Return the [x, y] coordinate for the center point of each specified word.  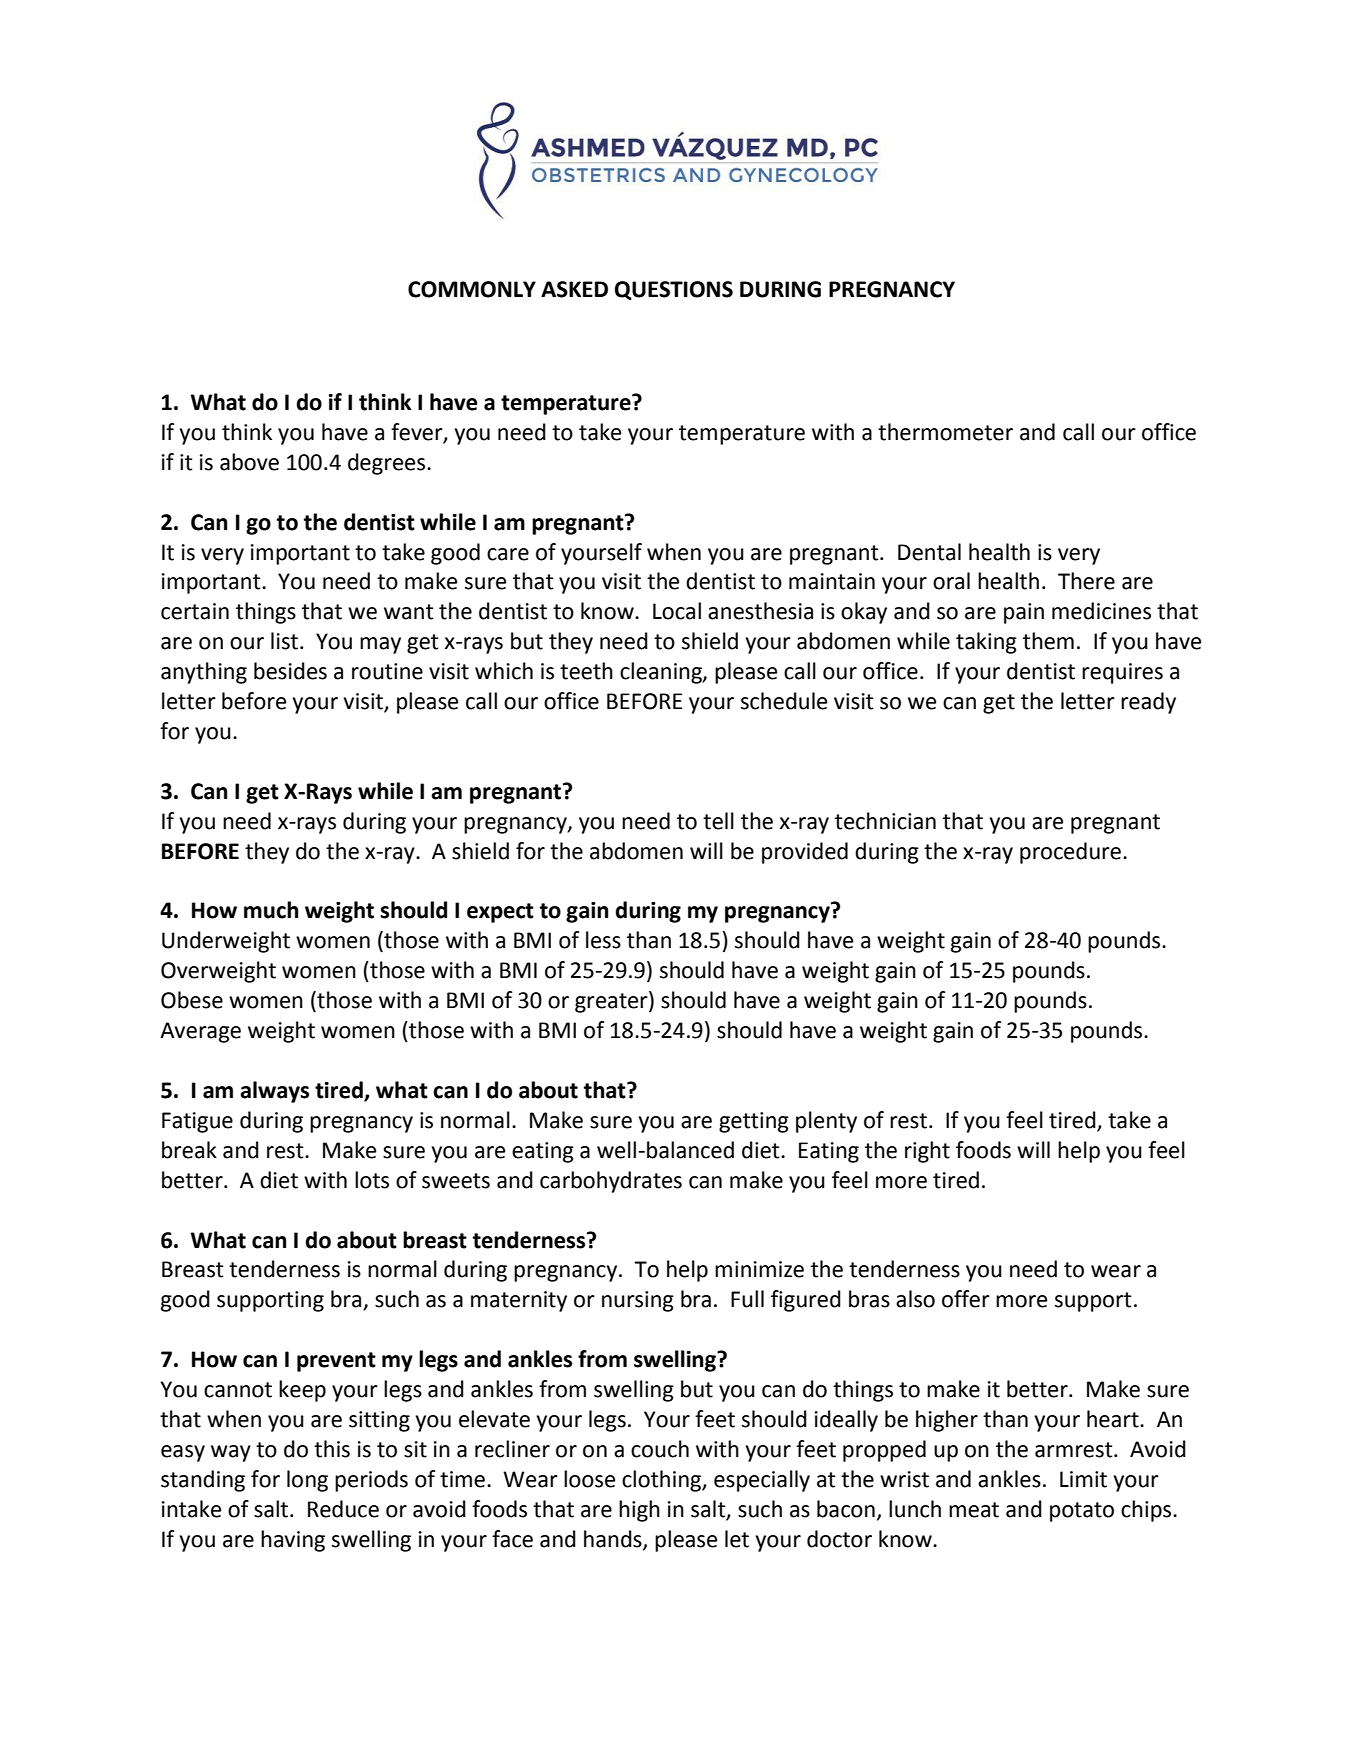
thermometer [945, 432]
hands [614, 1539]
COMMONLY [472, 289]
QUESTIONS [674, 290]
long [307, 1481]
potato [1082, 1512]
